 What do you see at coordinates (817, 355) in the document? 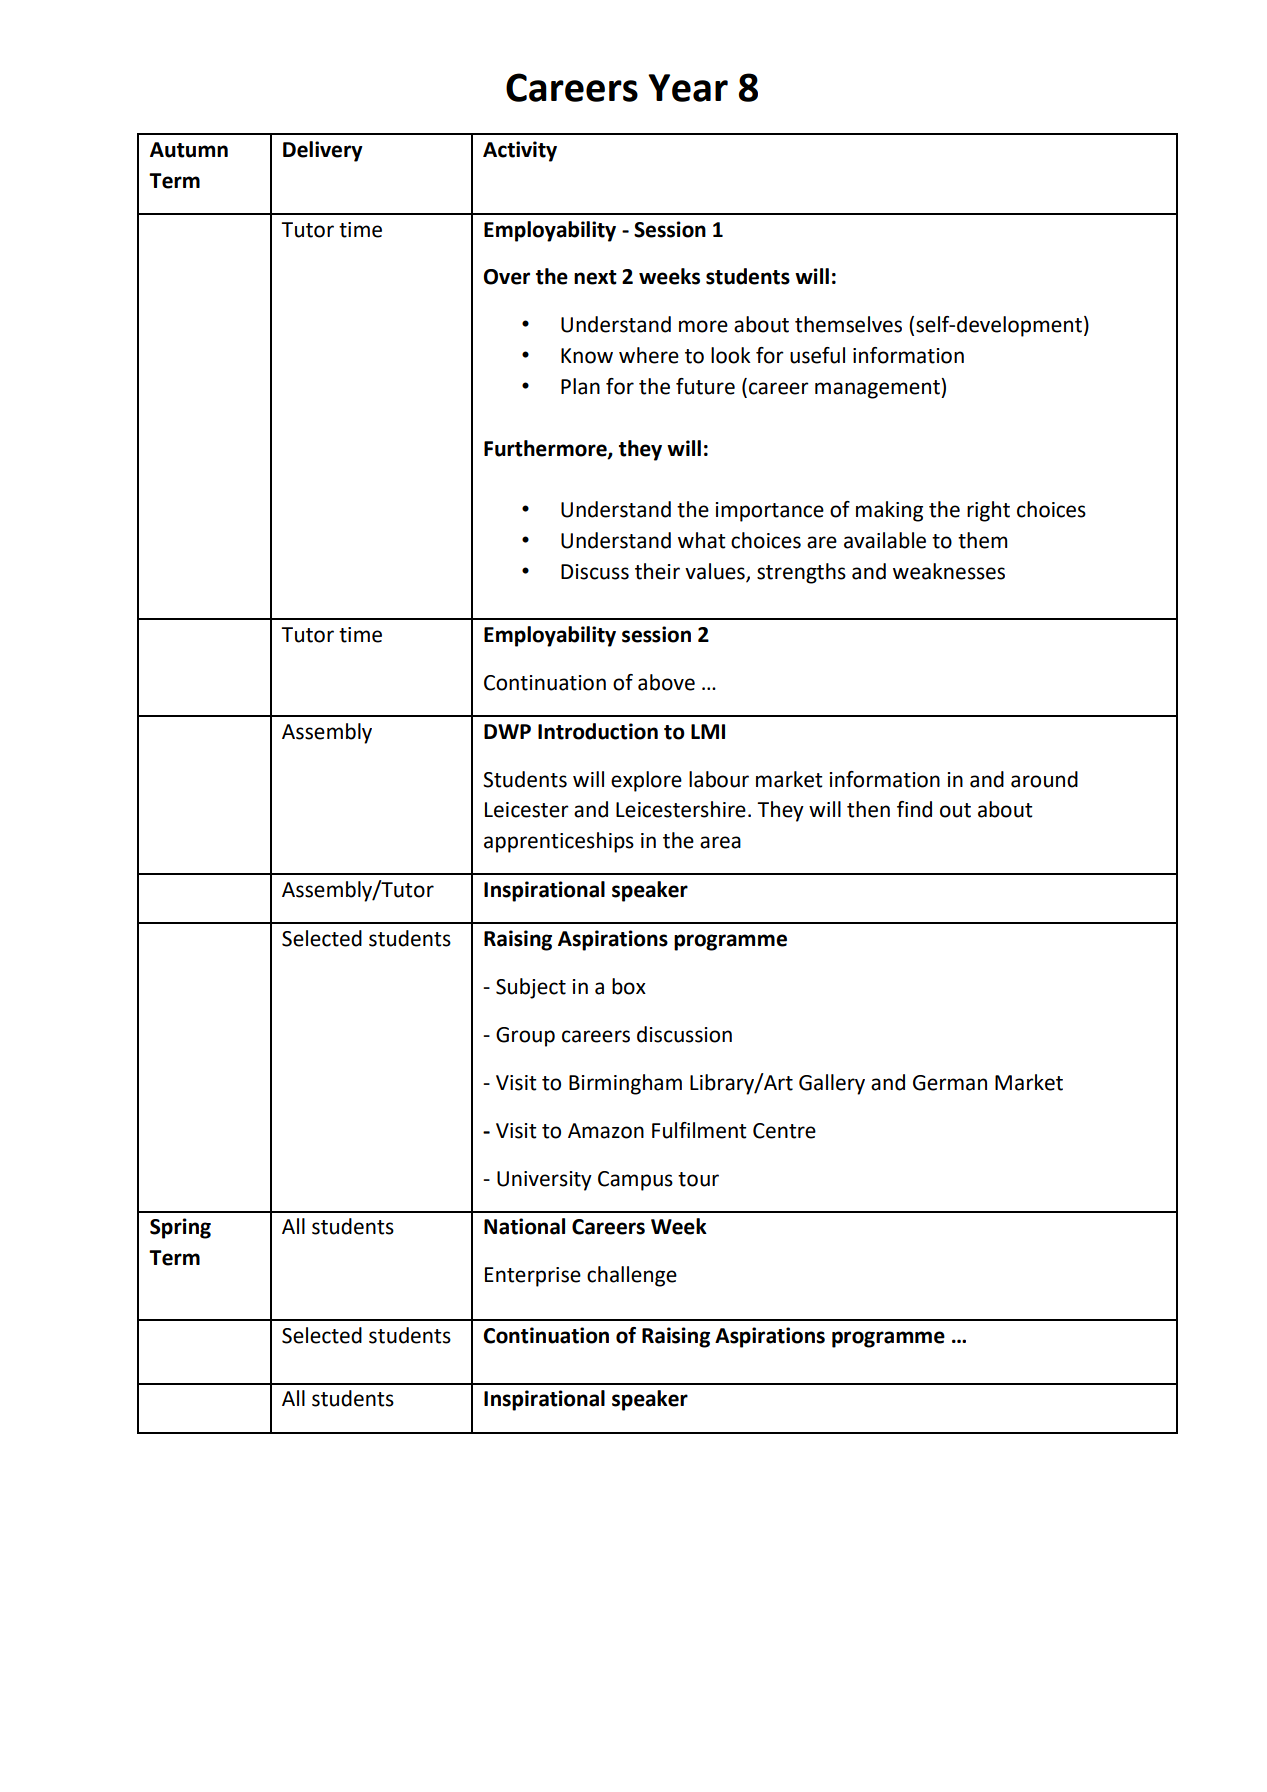
I see `useful` at bounding box center [817, 355].
